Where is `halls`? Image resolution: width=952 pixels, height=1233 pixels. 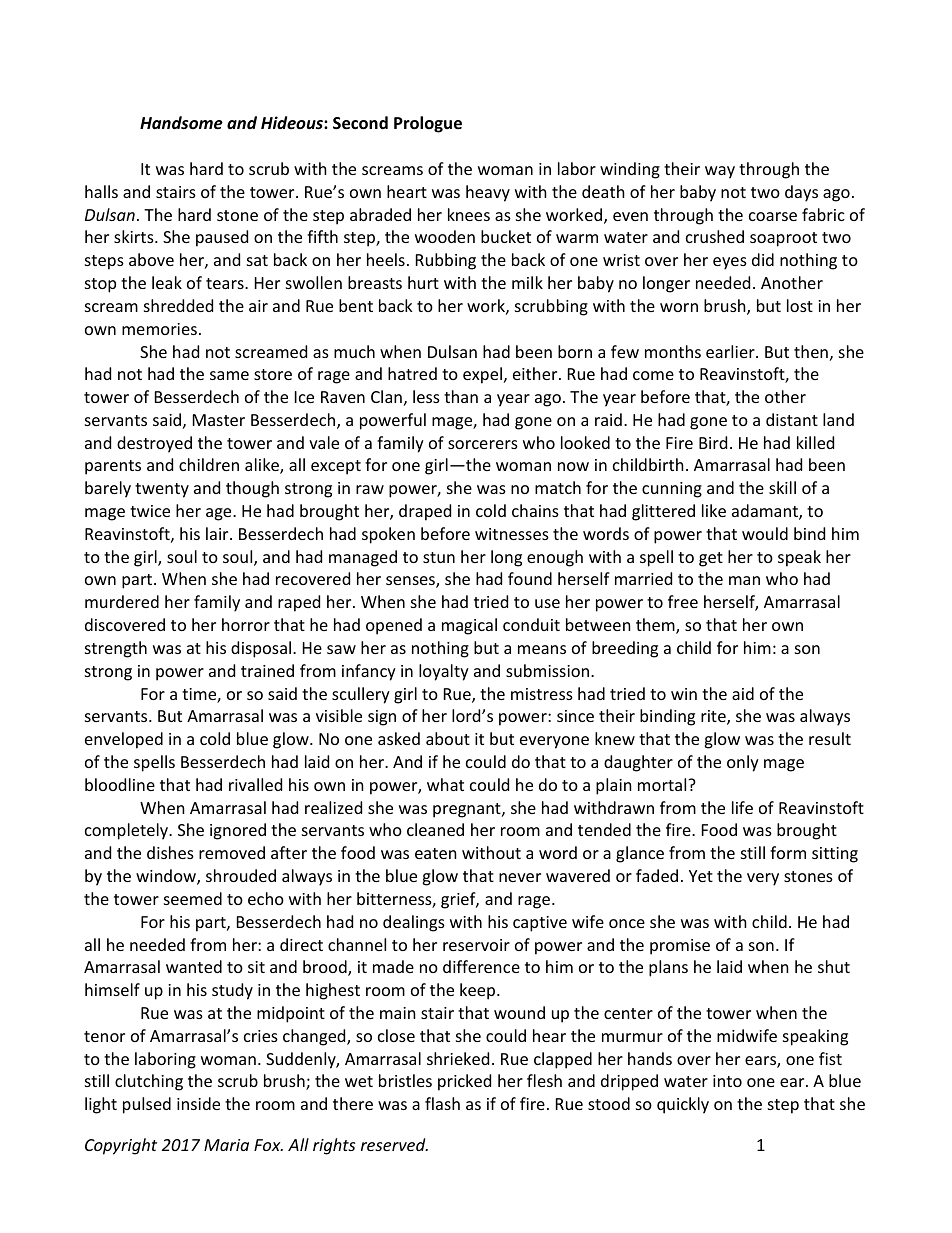 halls is located at coordinates (101, 191).
